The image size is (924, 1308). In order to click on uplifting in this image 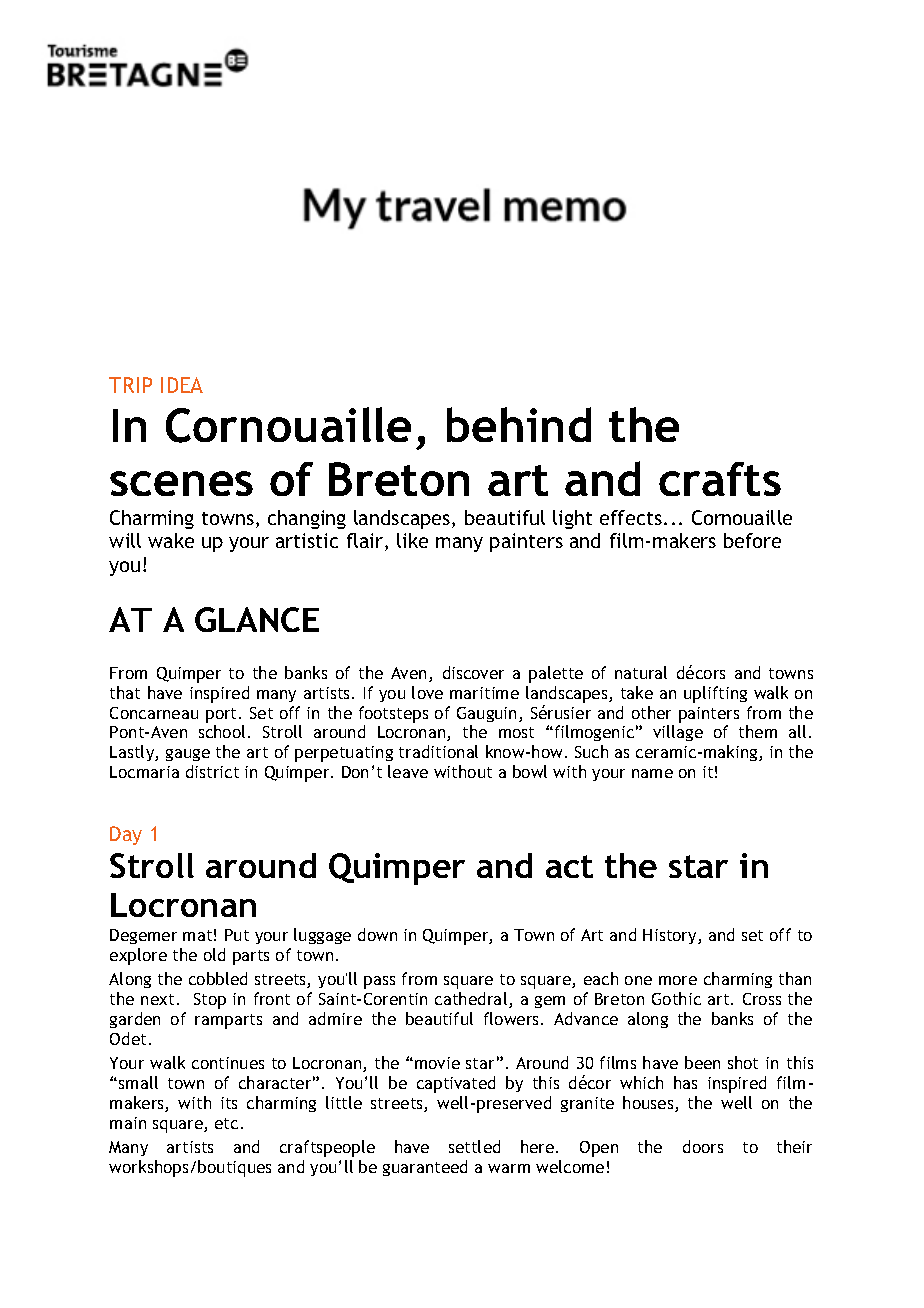, I will do `click(715, 694)`.
